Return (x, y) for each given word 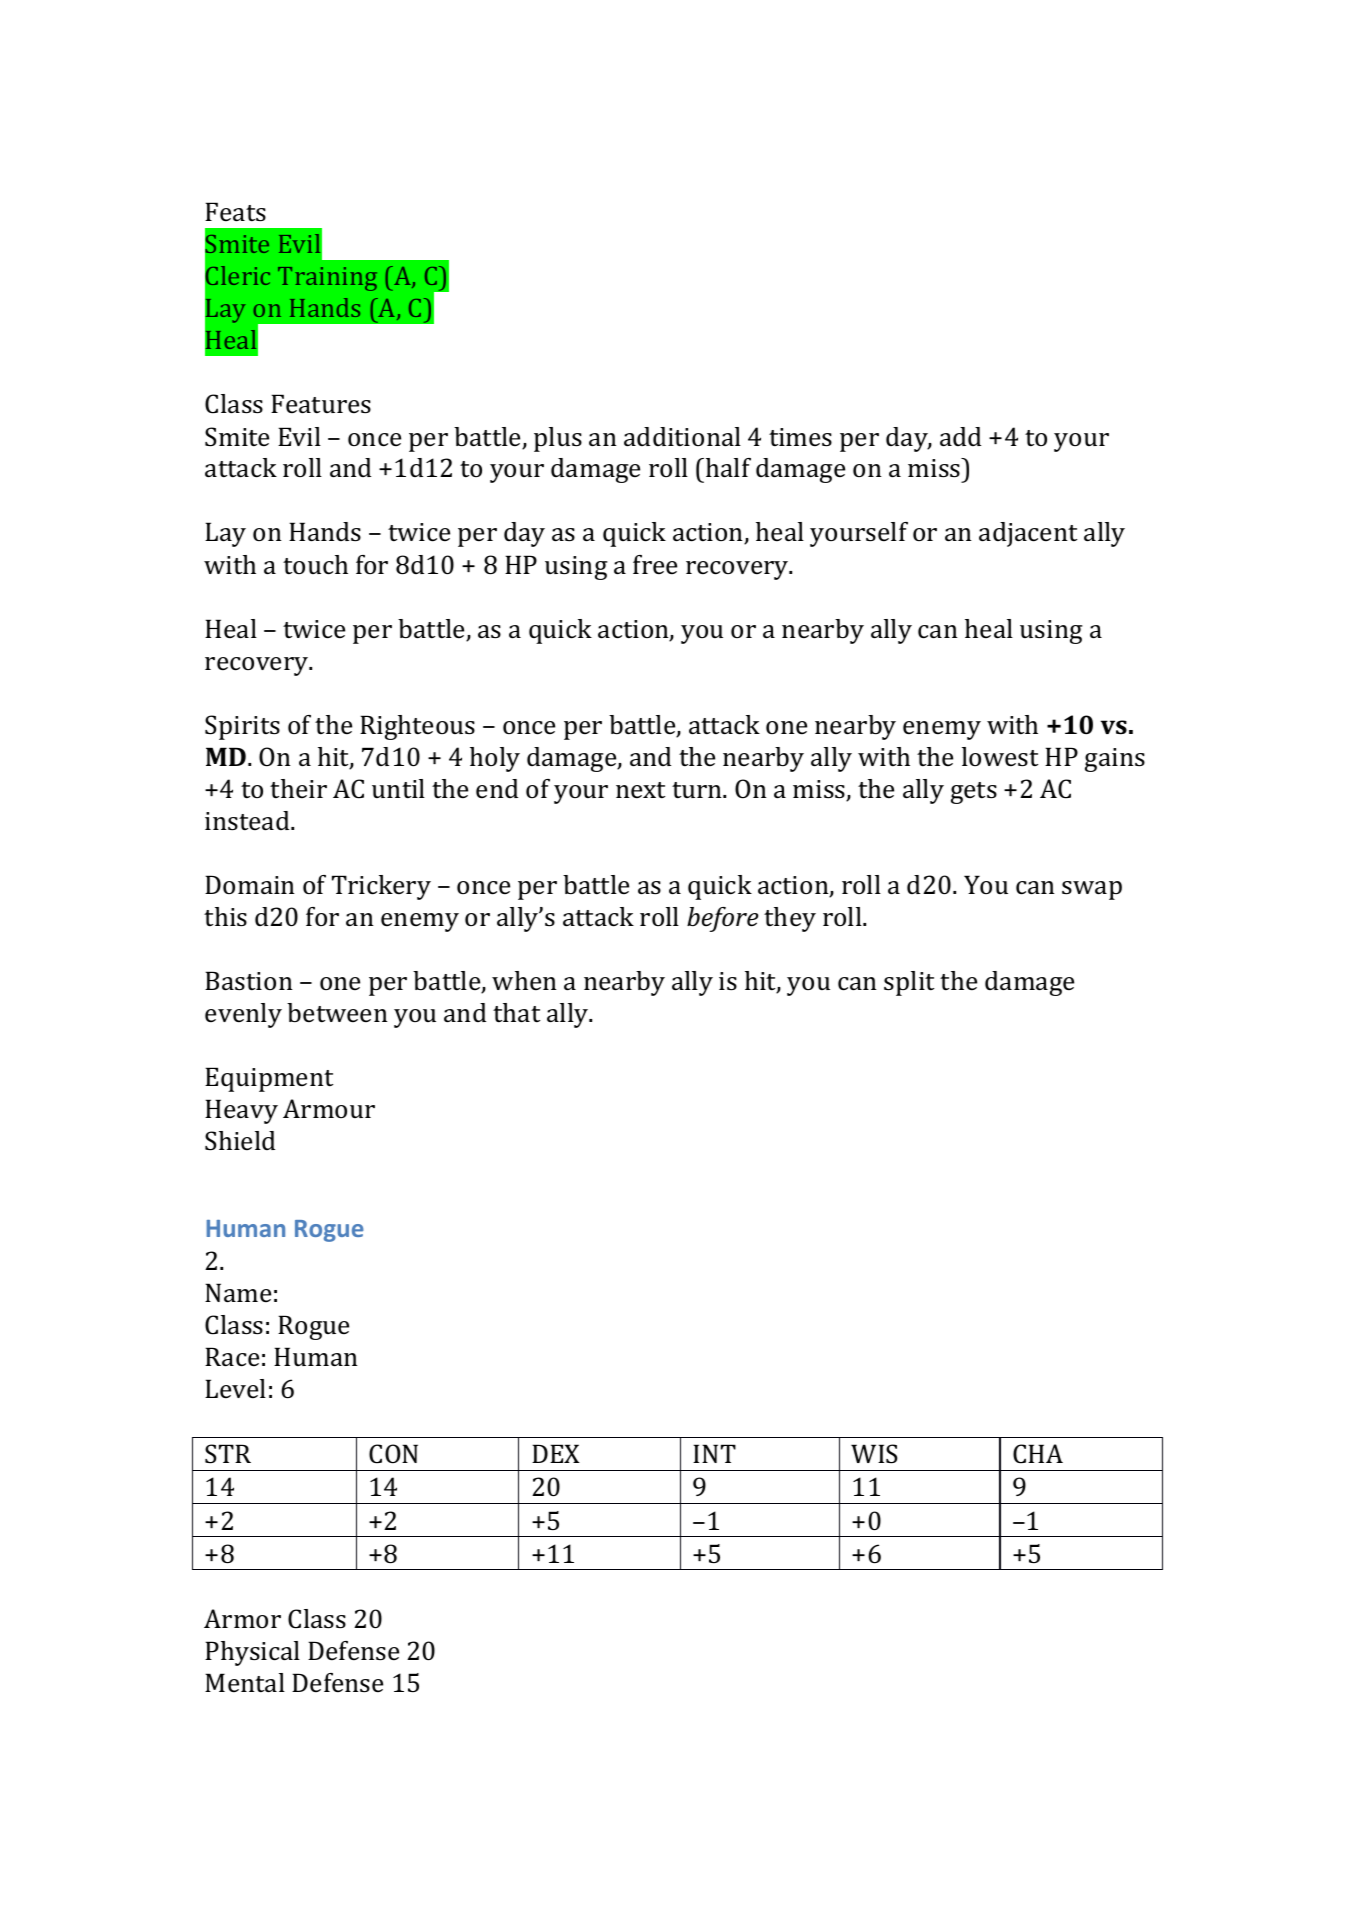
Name (238, 1293)
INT (714, 1453)
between (337, 1012)
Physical (252, 1653)
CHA (1038, 1454)
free (655, 564)
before (722, 919)
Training (327, 279)
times (800, 437)
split (909, 983)
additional (682, 437)
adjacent (1028, 534)
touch (315, 565)
